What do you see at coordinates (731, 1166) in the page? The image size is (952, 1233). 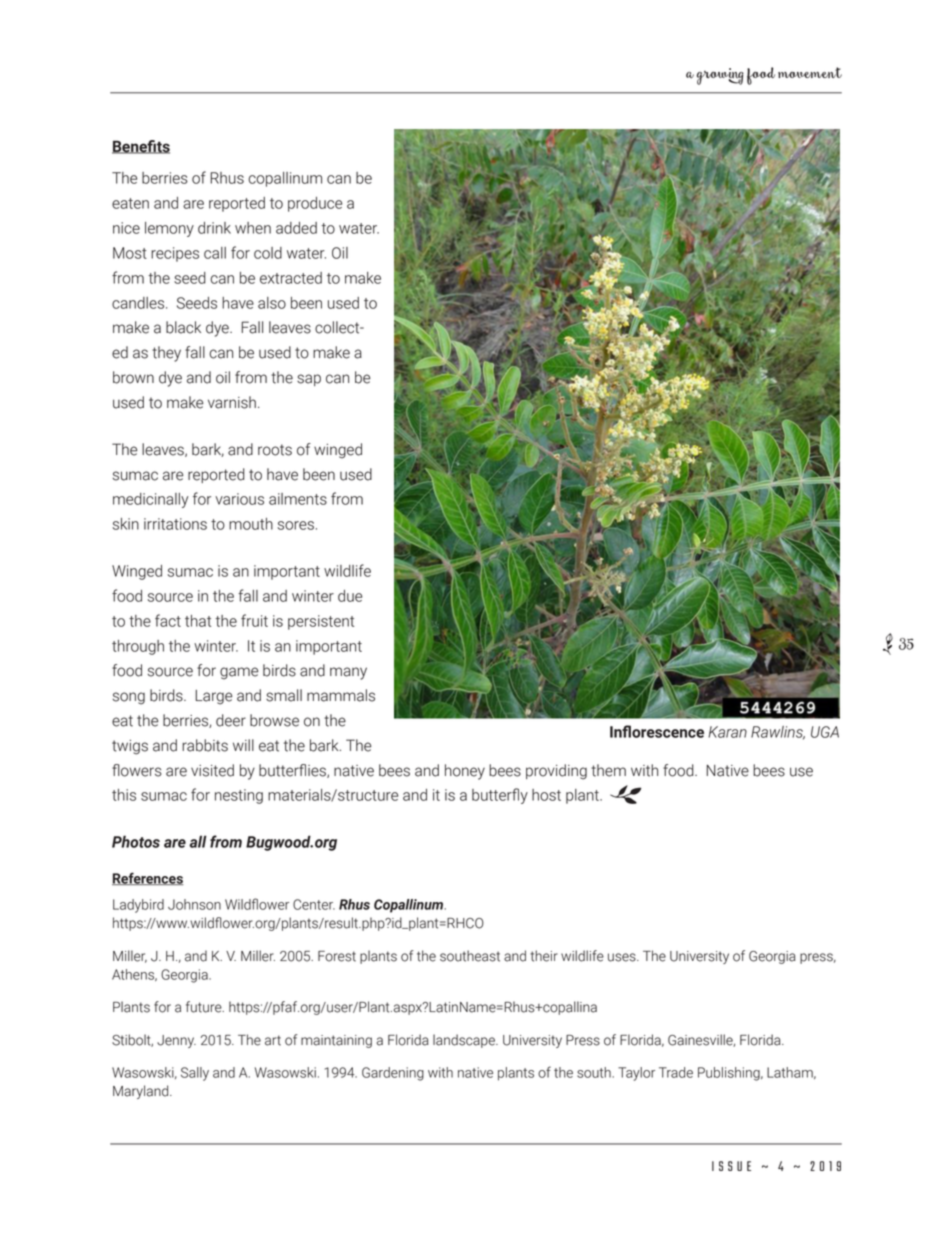 I see `ISSUE` at bounding box center [731, 1166].
